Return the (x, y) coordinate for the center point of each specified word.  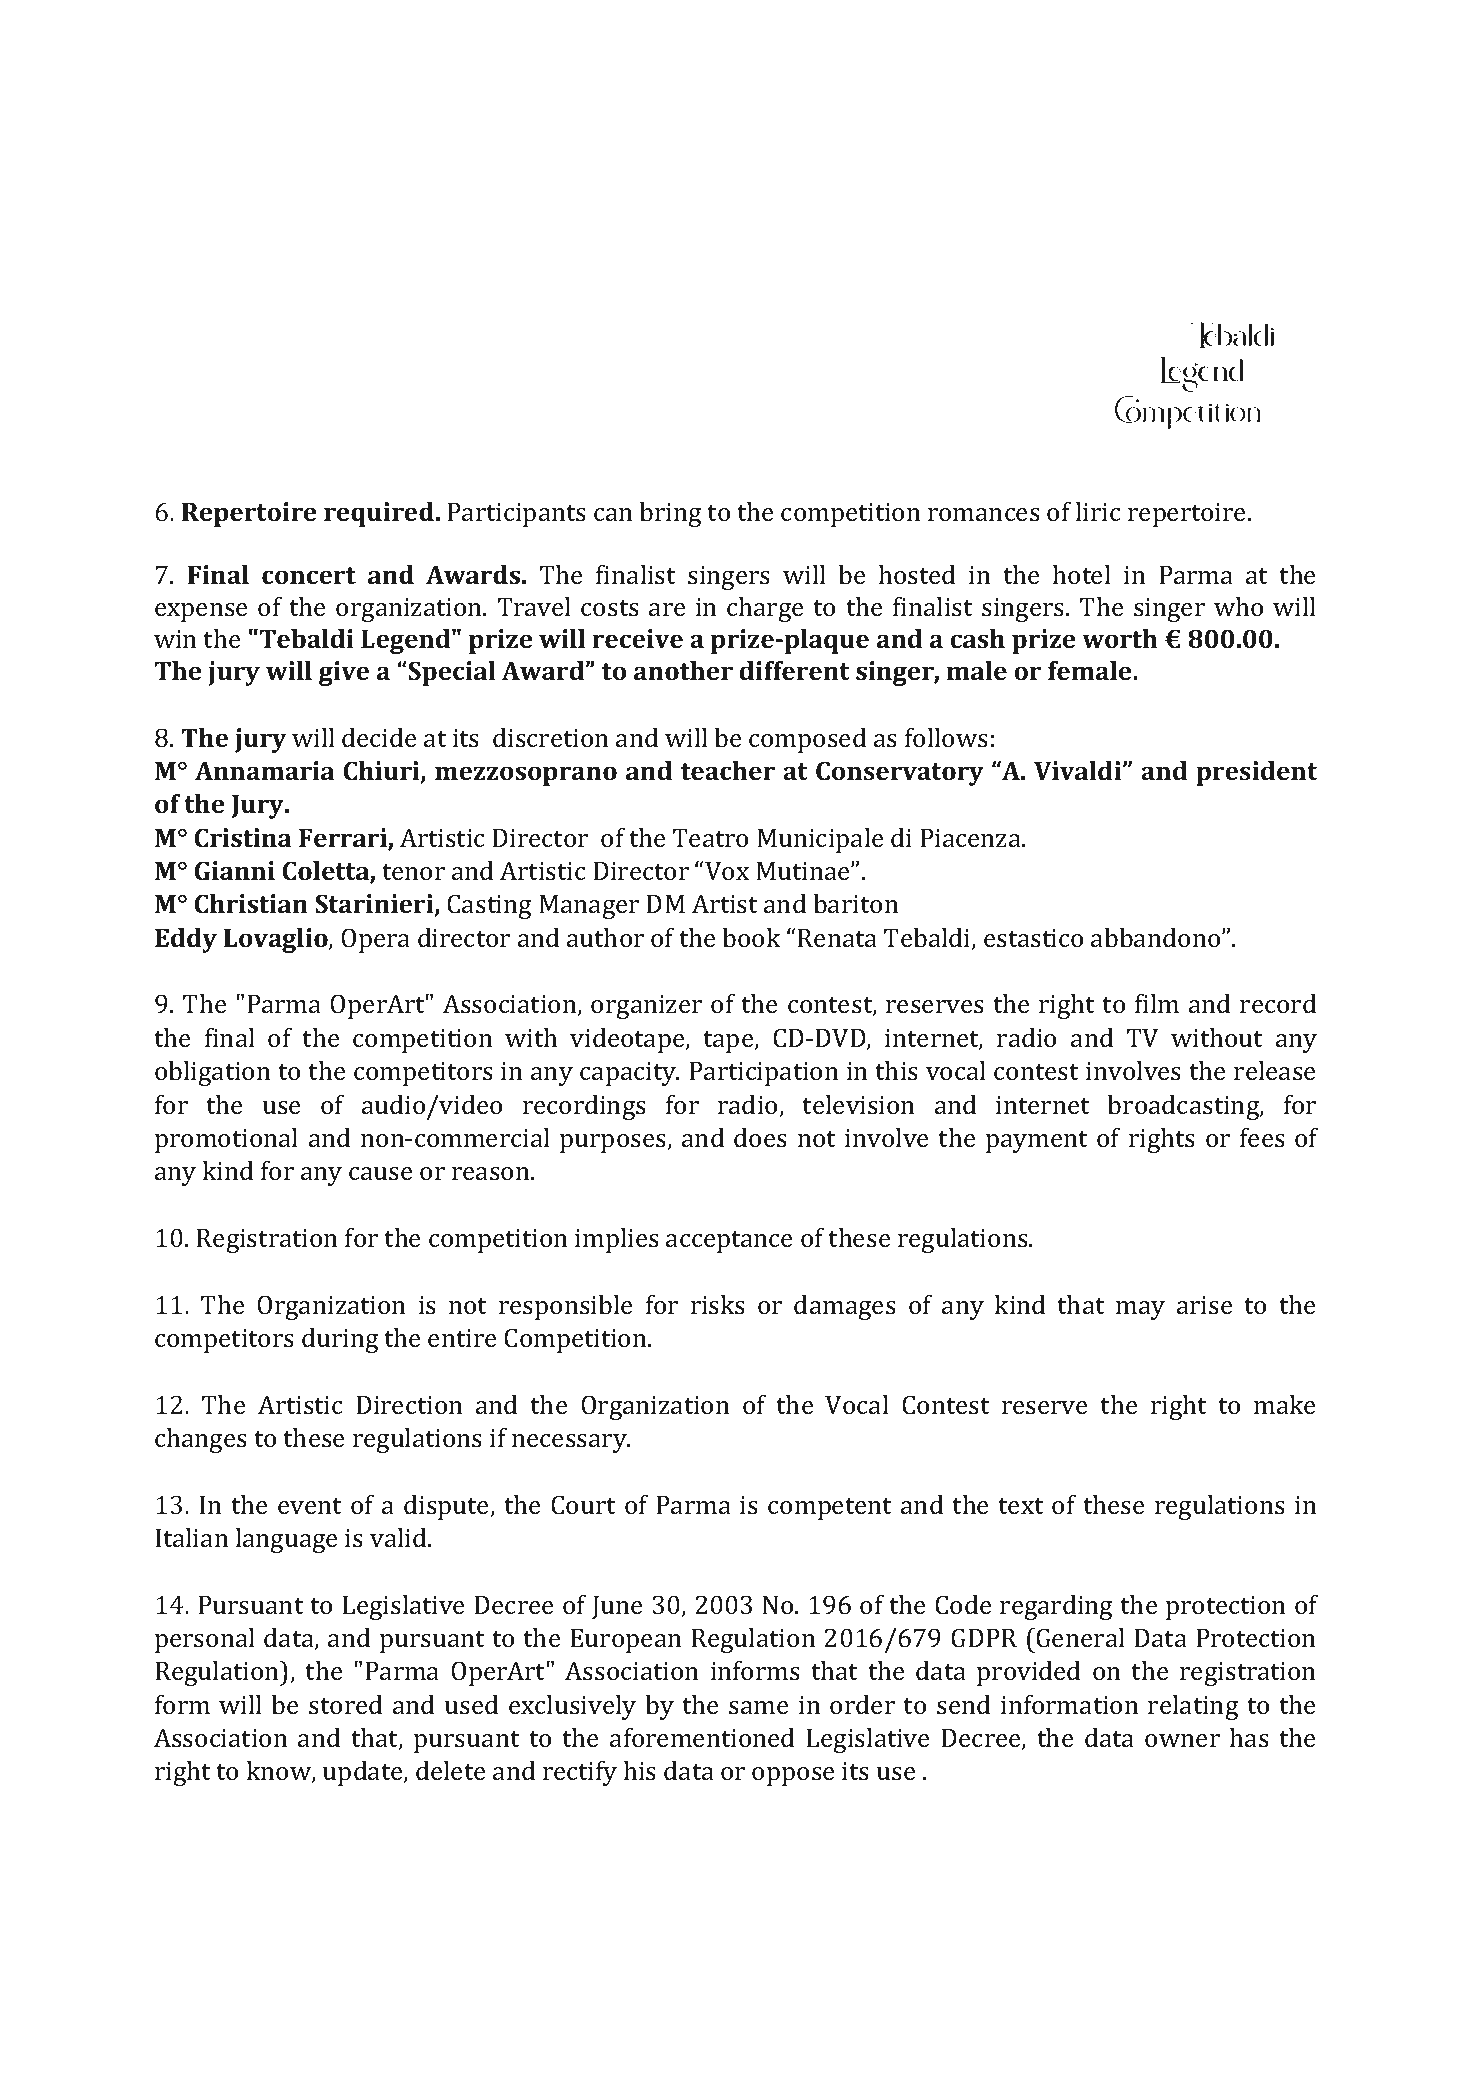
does (760, 1138)
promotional (226, 1140)
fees (1262, 1138)
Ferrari (344, 839)
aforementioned (702, 1738)
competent (829, 1509)
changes (201, 1440)
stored (345, 1705)
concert (309, 576)
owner (1182, 1740)
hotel (1082, 574)
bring (670, 514)
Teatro (710, 838)
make (1284, 1405)
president (1256, 773)
